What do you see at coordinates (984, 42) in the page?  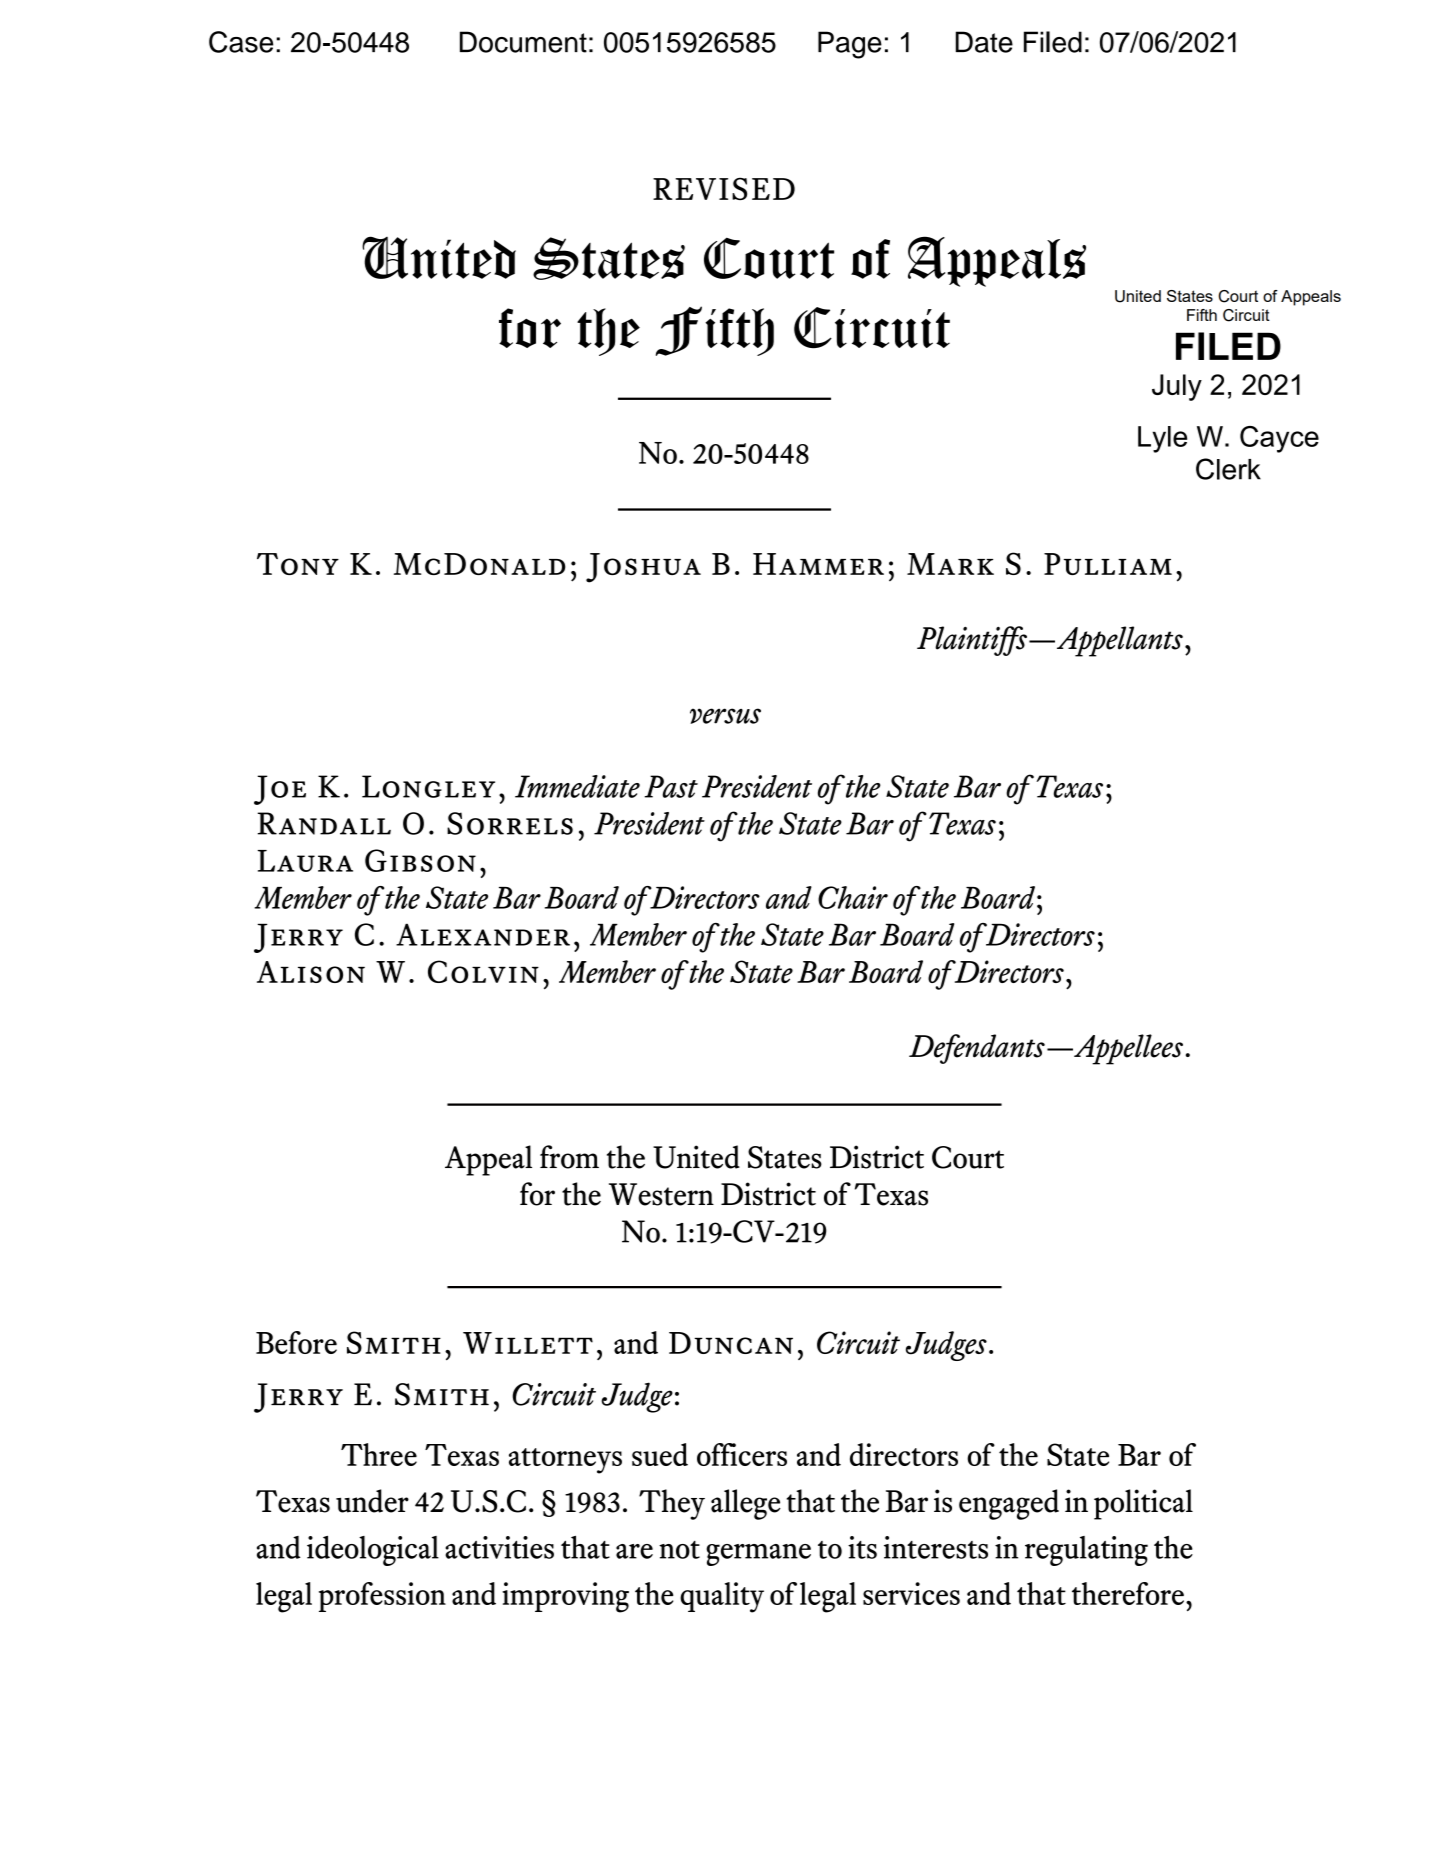 I see `Date` at bounding box center [984, 42].
